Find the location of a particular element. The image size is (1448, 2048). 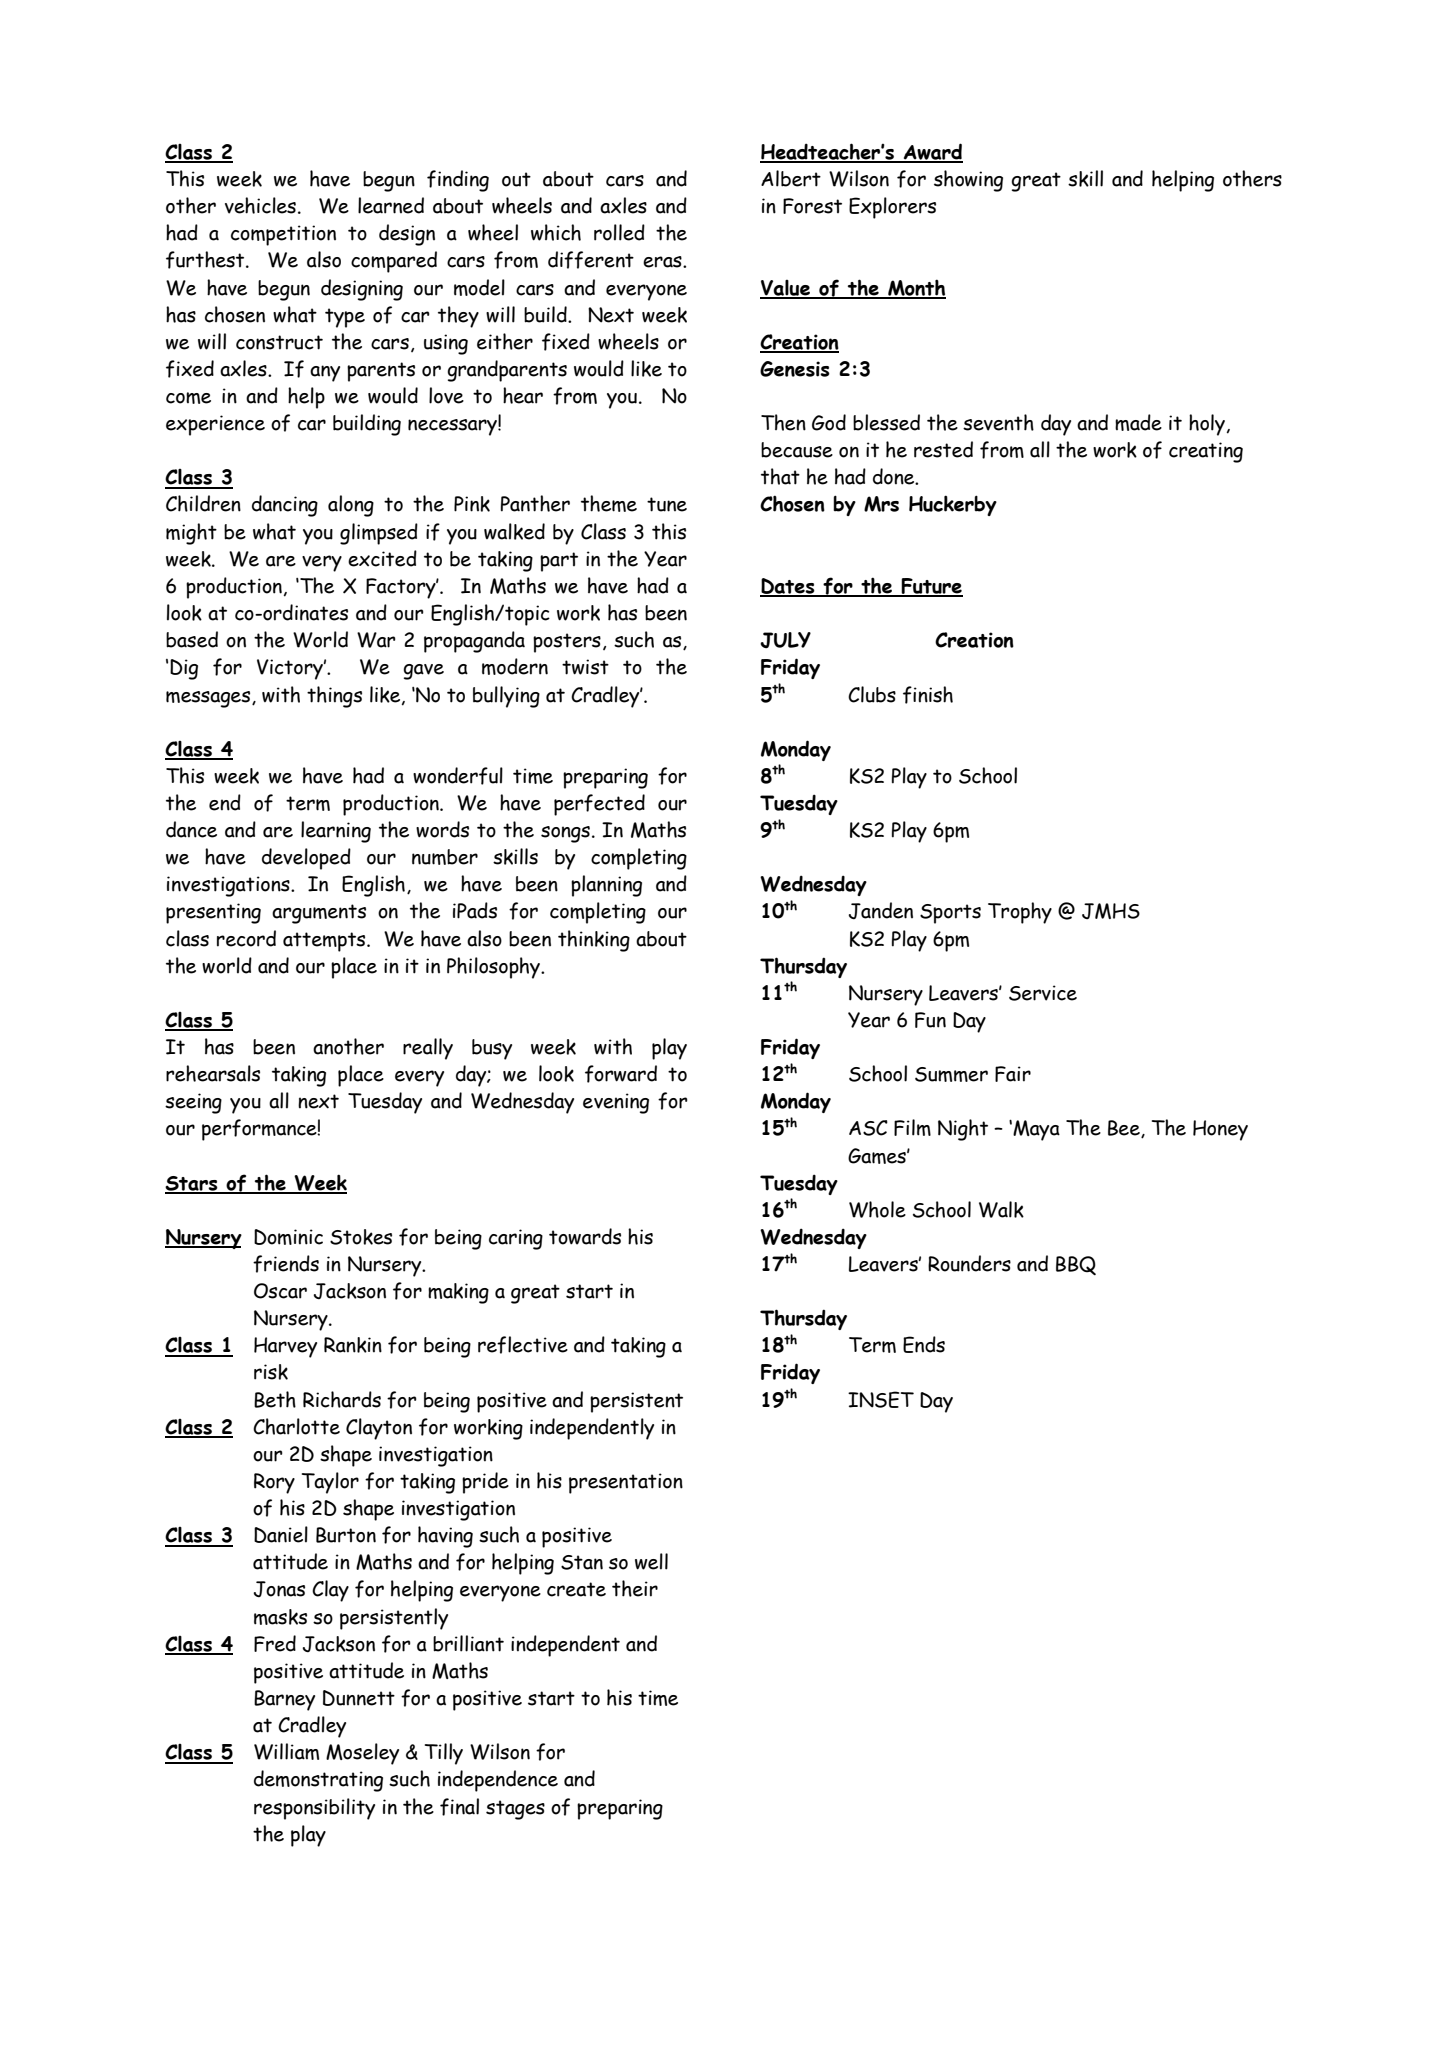

Service is located at coordinates (1043, 993).
